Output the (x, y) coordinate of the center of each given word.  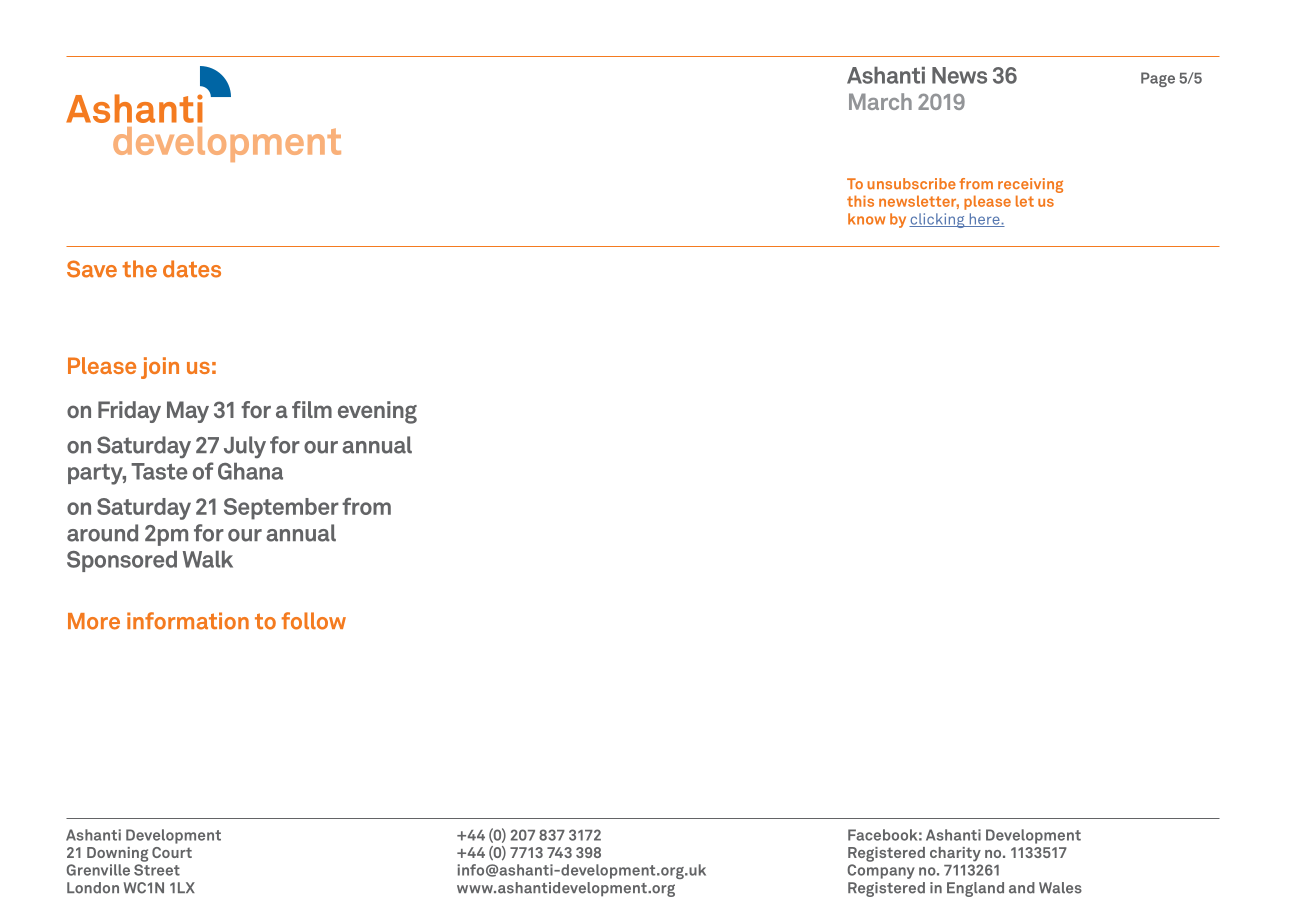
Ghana (250, 471)
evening (377, 412)
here (984, 220)
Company (881, 871)
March (880, 101)
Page (1158, 79)
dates (192, 269)
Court (172, 852)
